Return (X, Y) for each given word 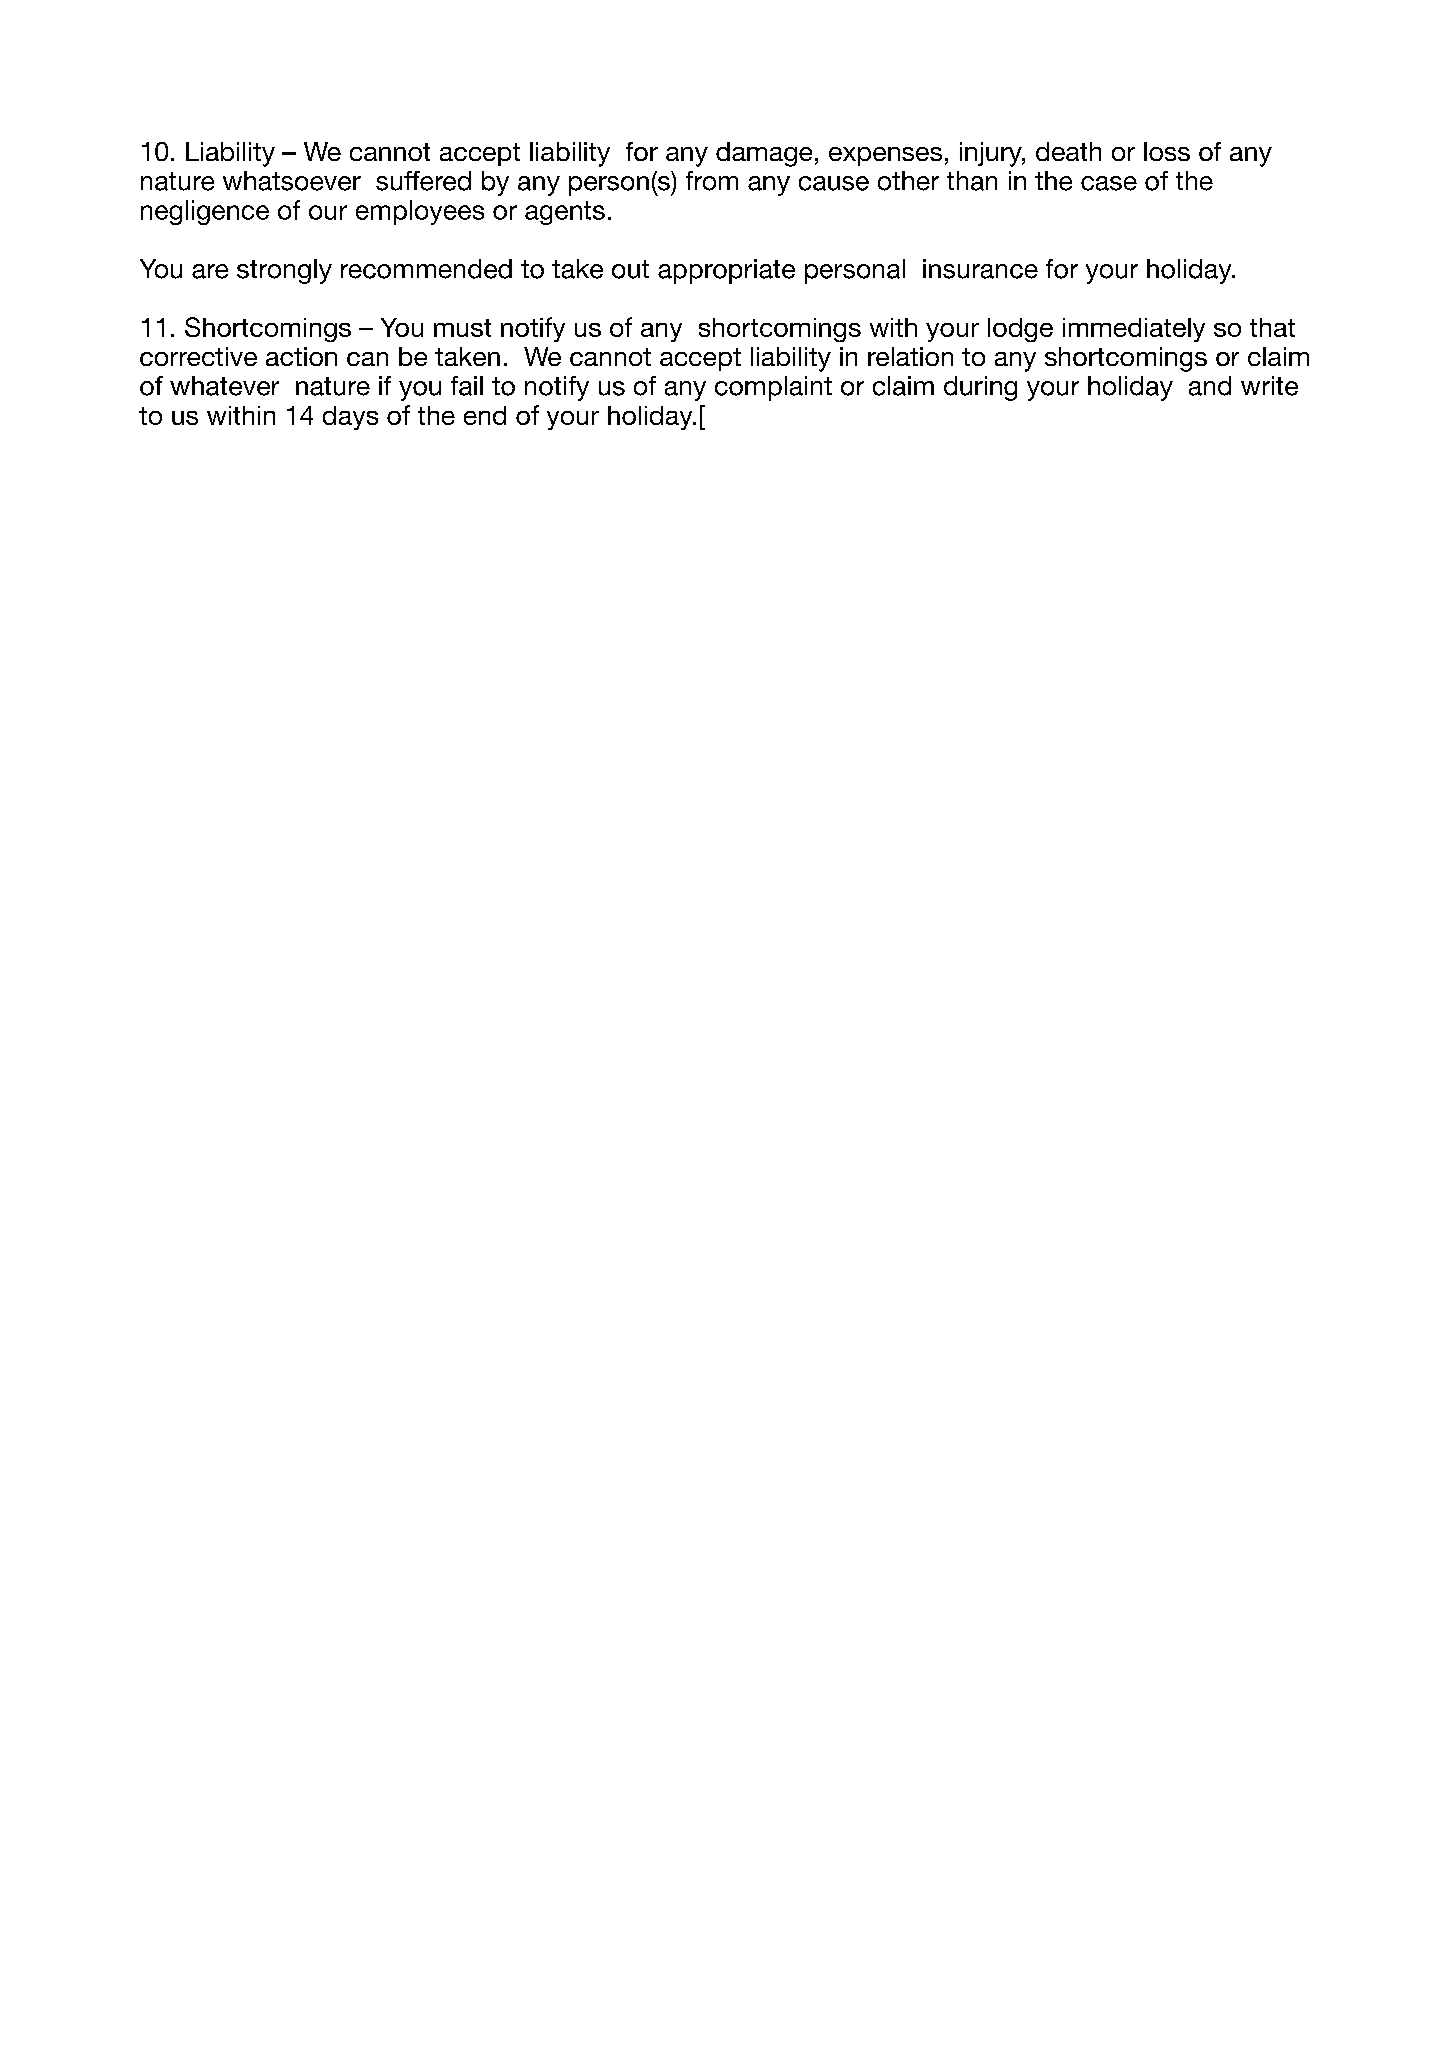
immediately (1134, 330)
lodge (1020, 330)
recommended (426, 269)
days (350, 418)
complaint (773, 388)
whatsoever (292, 181)
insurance (980, 269)
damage (764, 154)
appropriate (726, 271)
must (462, 328)
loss (1167, 151)
